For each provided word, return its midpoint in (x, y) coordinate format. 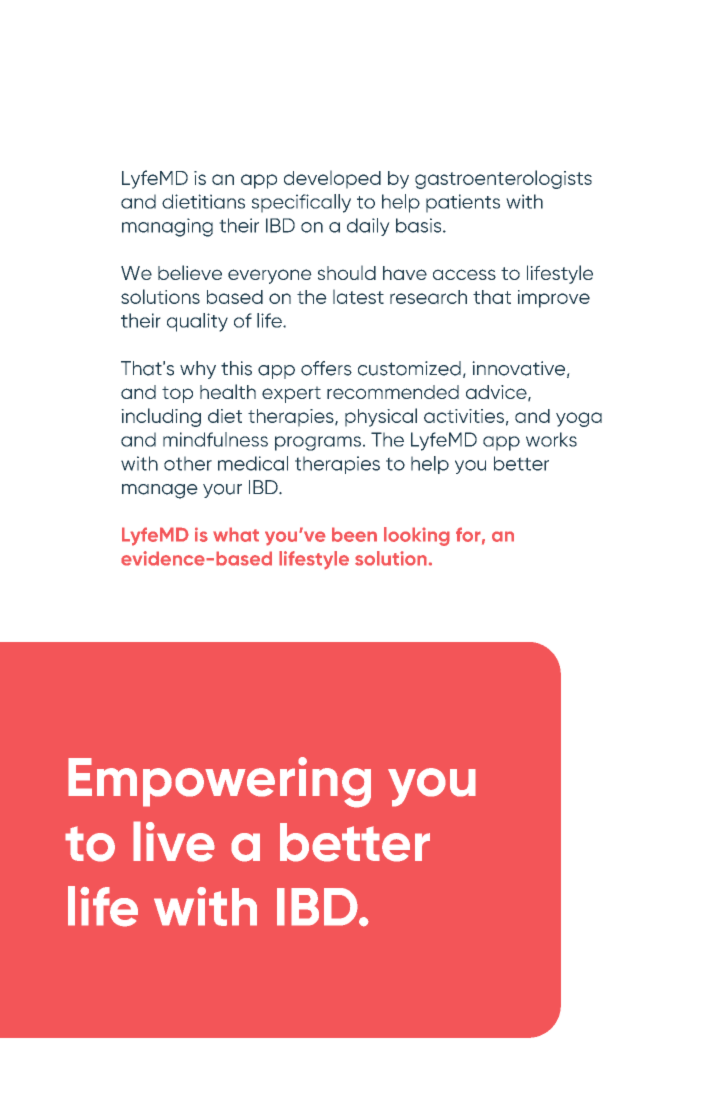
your (222, 491)
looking (417, 536)
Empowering (219, 782)
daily (368, 227)
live (174, 841)
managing (167, 227)
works (551, 439)
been (354, 534)
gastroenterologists (503, 179)
